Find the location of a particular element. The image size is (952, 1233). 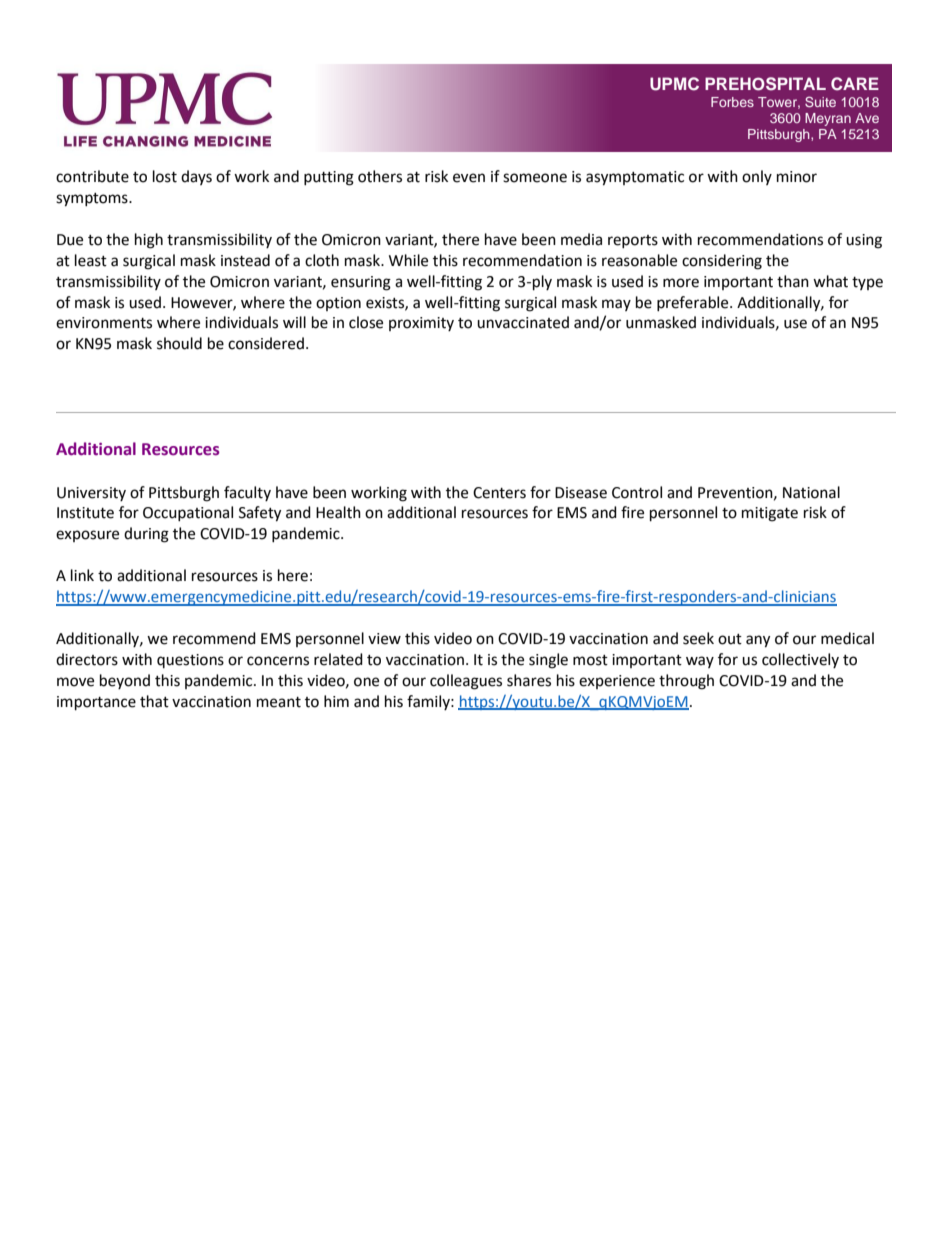

proximity is located at coordinates (421, 324).
